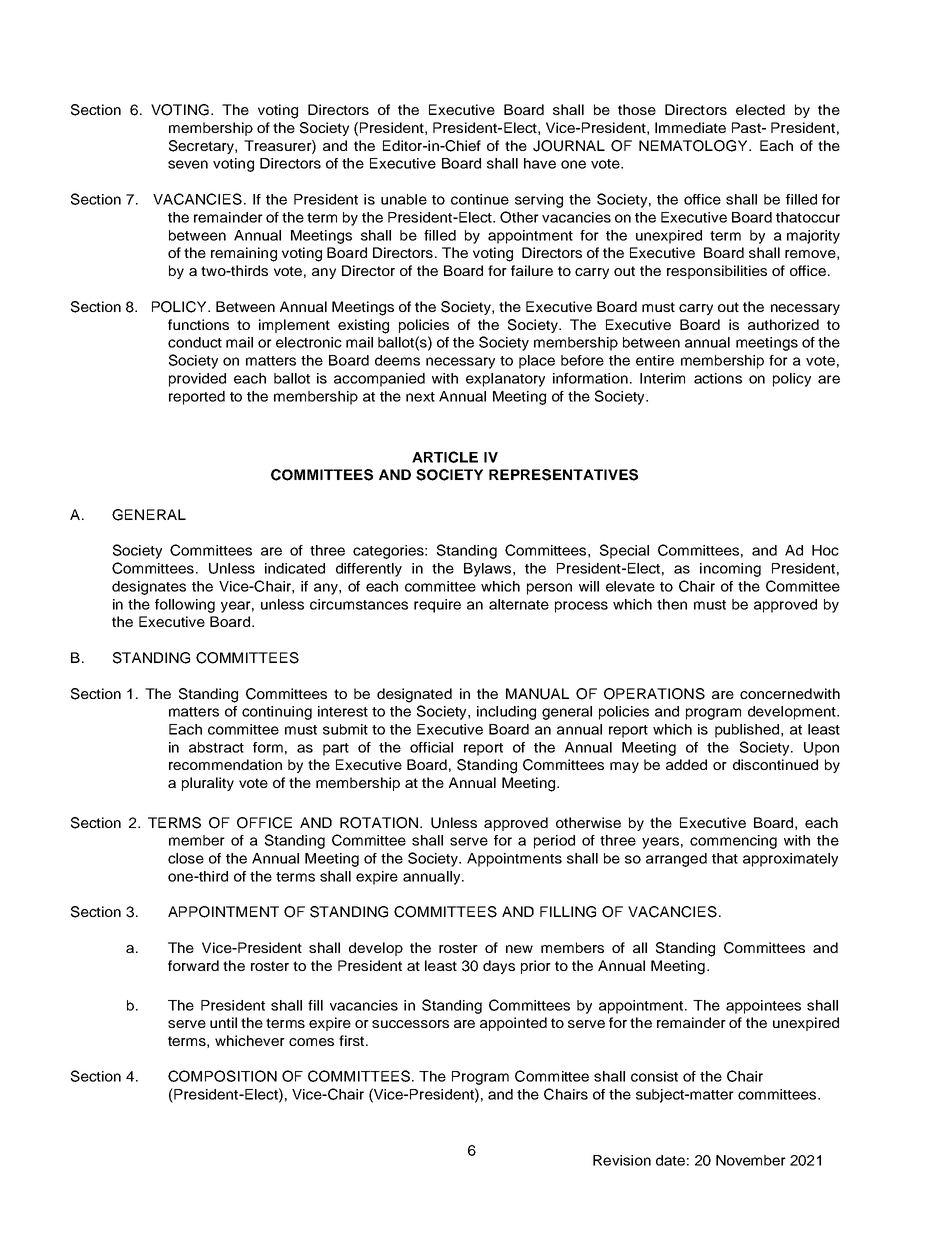 The height and width of the screenshot is (1233, 952). What do you see at coordinates (222, 1076) in the screenshot?
I see `COMPOSITION` at bounding box center [222, 1076].
